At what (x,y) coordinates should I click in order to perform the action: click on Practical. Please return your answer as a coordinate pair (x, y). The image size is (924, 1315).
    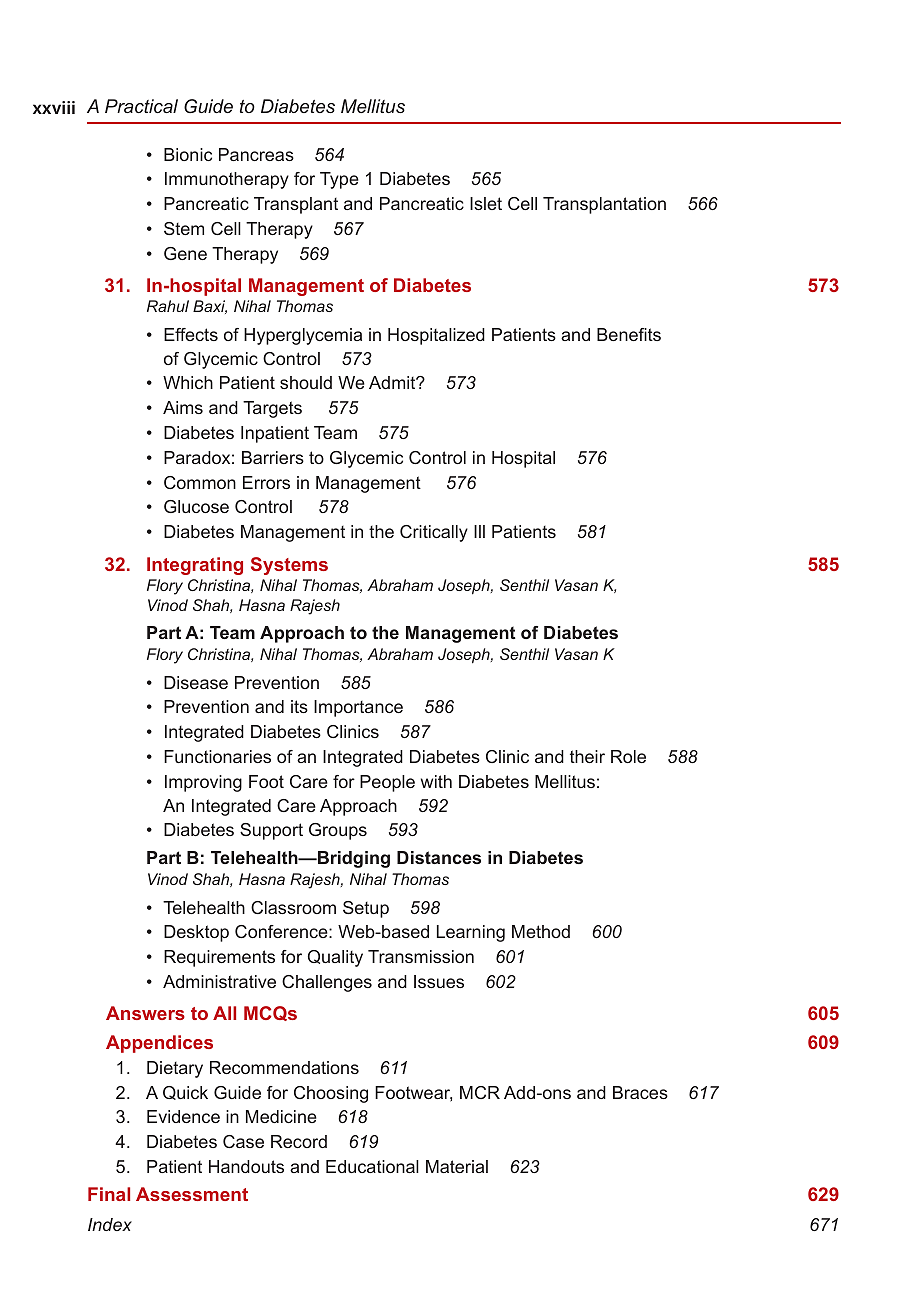
    Looking at the image, I should click on (141, 106).
